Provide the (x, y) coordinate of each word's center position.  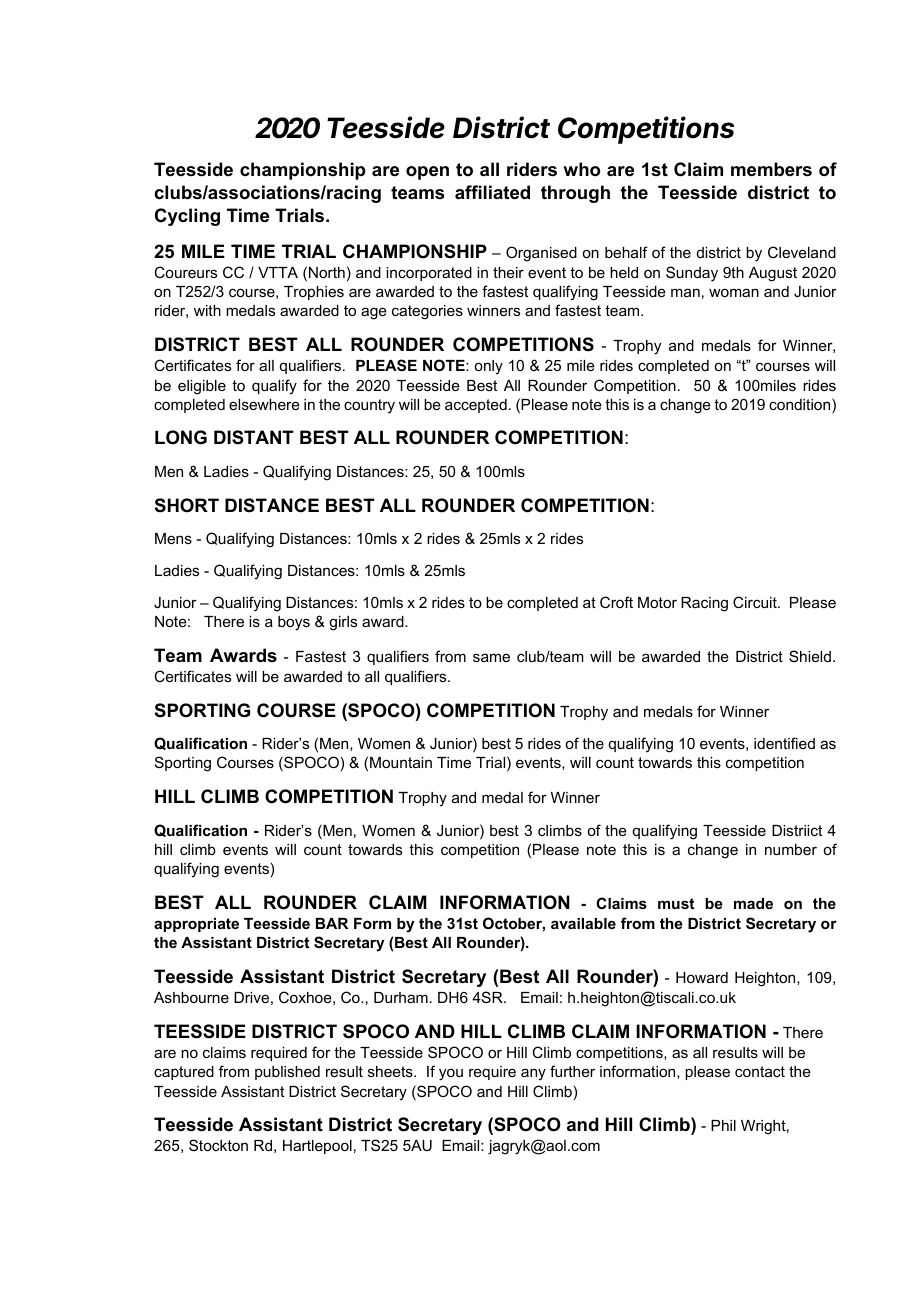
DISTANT (254, 437)
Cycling (187, 217)
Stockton (218, 1145)
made (753, 903)
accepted (476, 406)
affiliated (492, 192)
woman (734, 292)
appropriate (196, 925)
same (491, 657)
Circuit (756, 602)
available (583, 923)
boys (294, 623)
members (771, 169)
